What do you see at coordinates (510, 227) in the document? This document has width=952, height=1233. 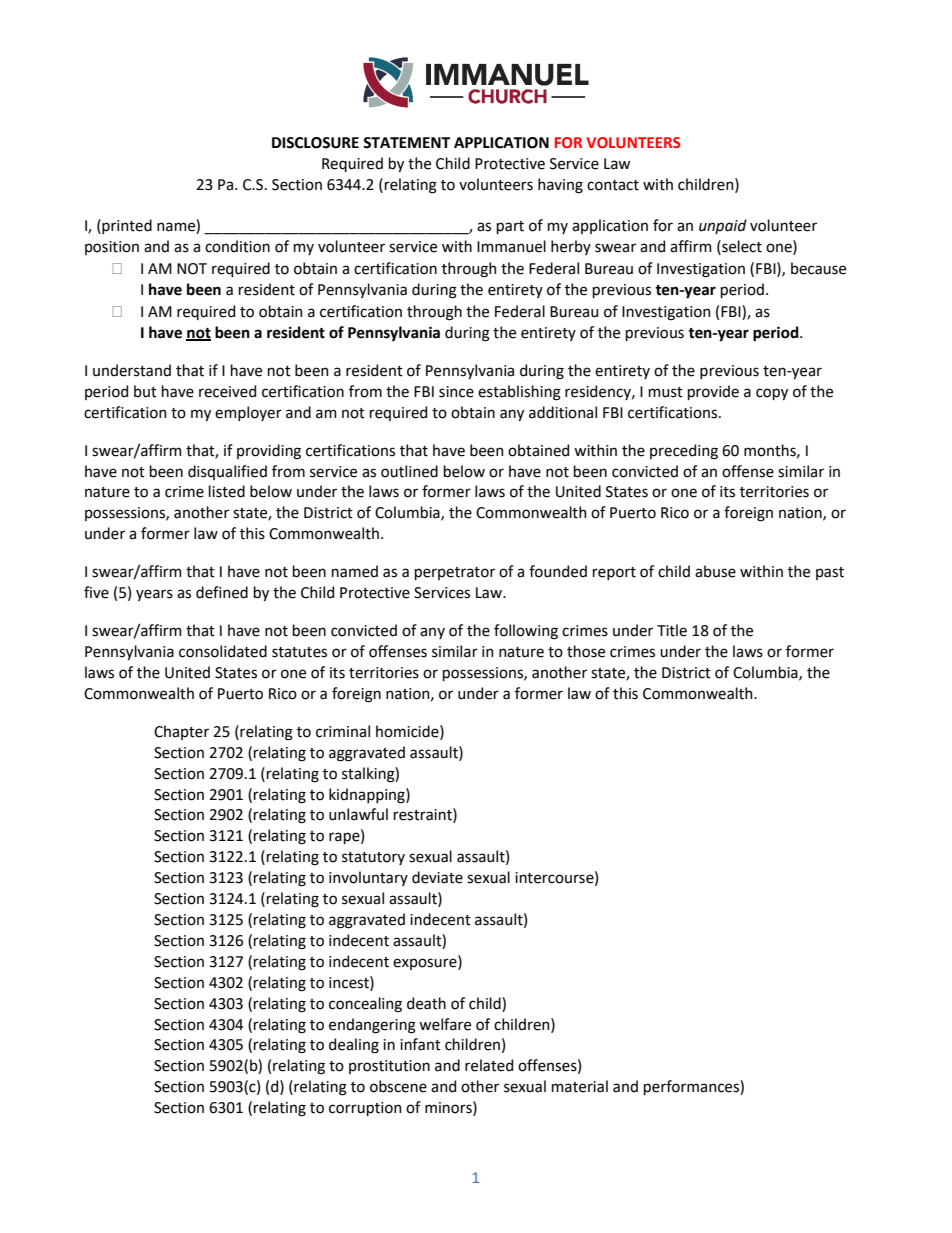 I see `part` at bounding box center [510, 227].
